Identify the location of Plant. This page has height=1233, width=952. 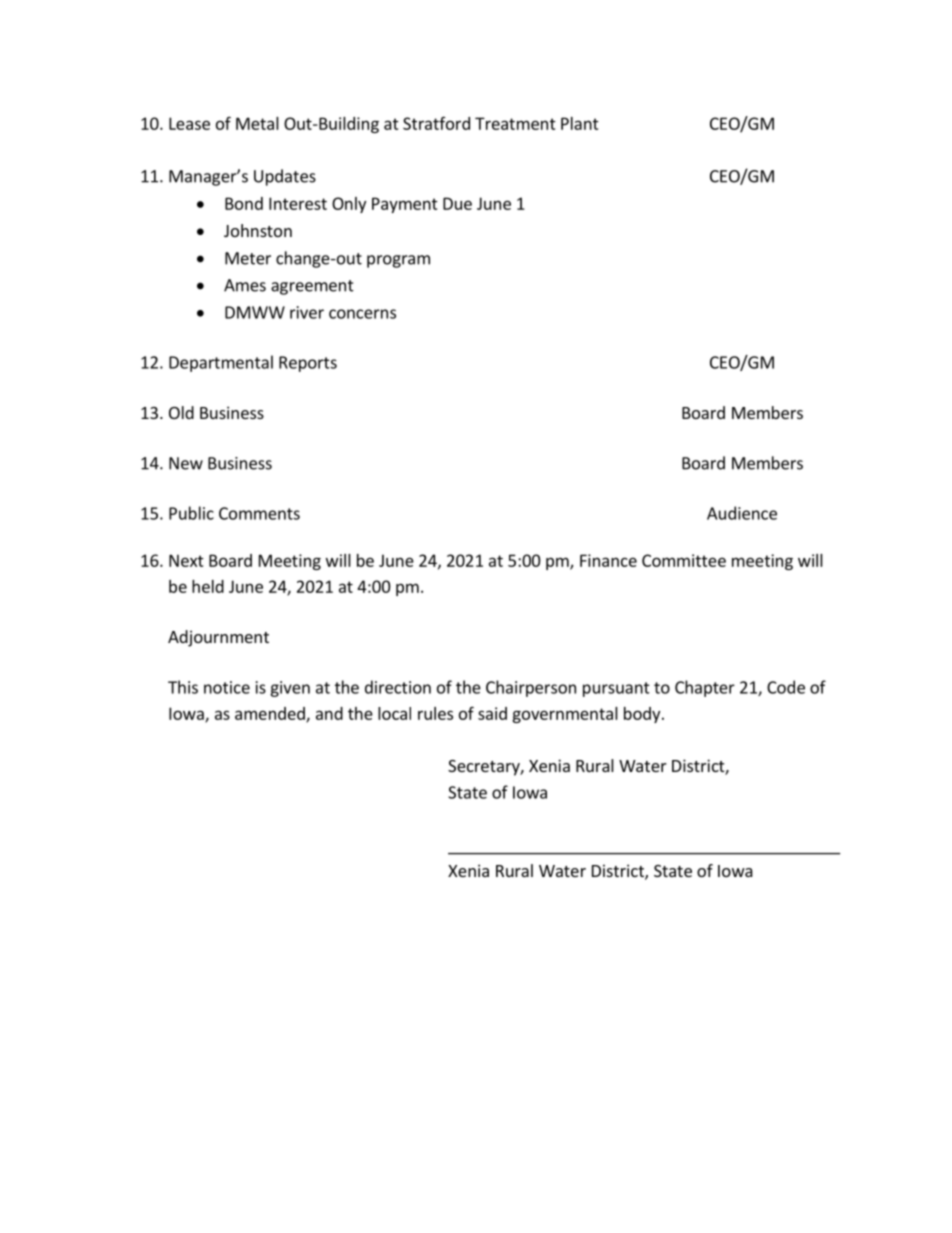
(580, 123).
